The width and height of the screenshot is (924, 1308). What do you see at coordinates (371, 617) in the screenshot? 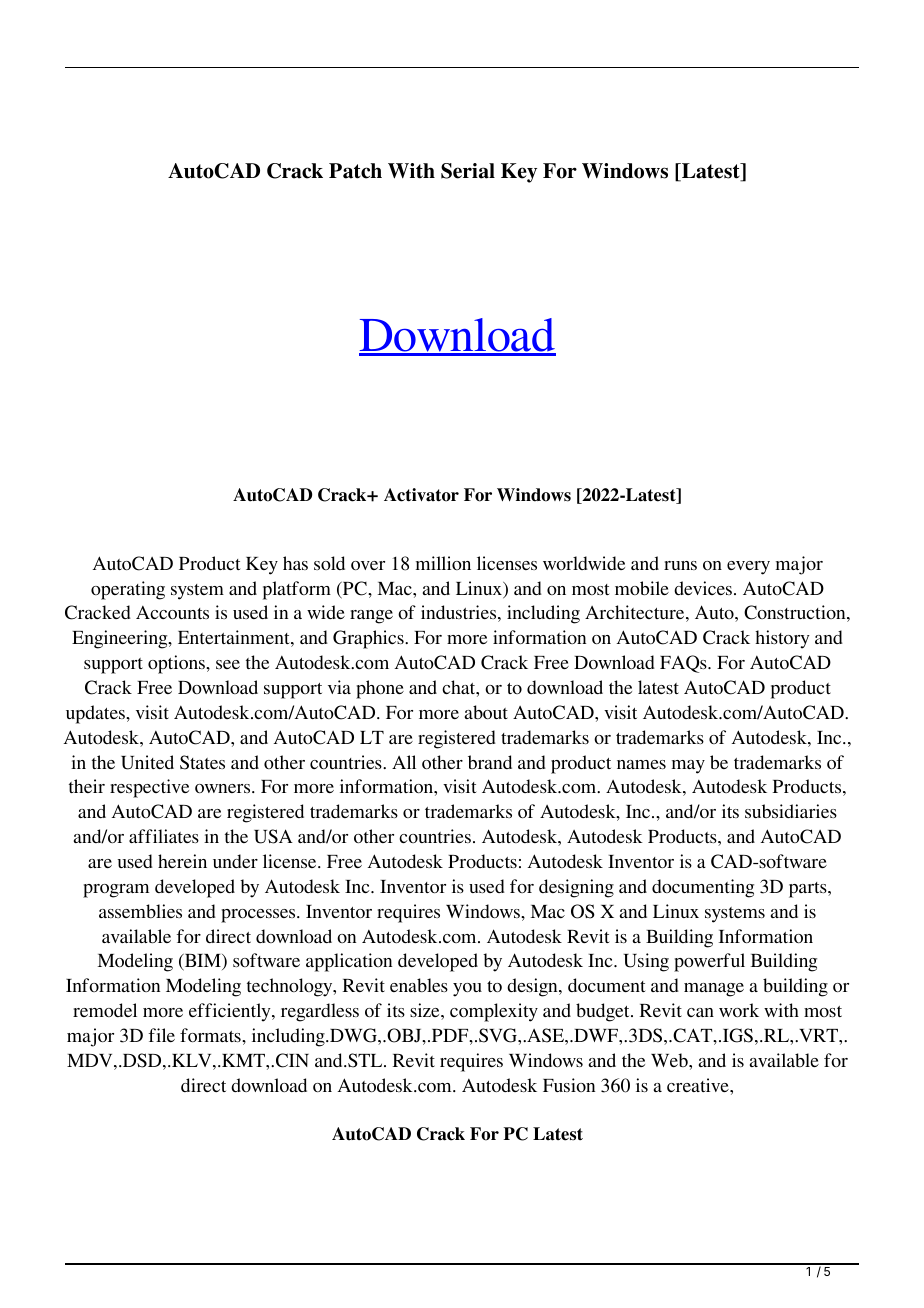
I see `range` at bounding box center [371, 617].
